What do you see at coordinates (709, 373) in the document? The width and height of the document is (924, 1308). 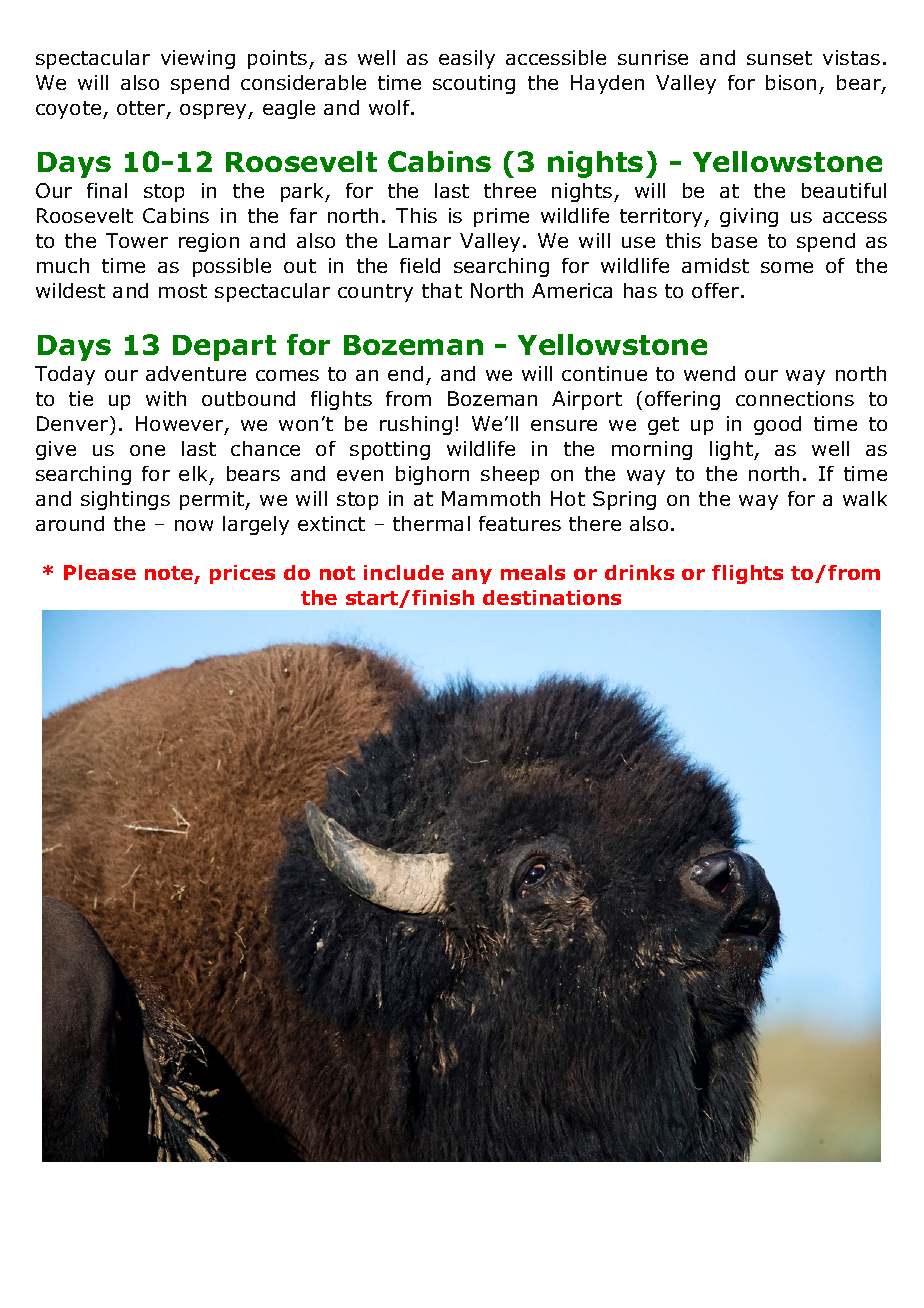 I see `wend` at bounding box center [709, 373].
